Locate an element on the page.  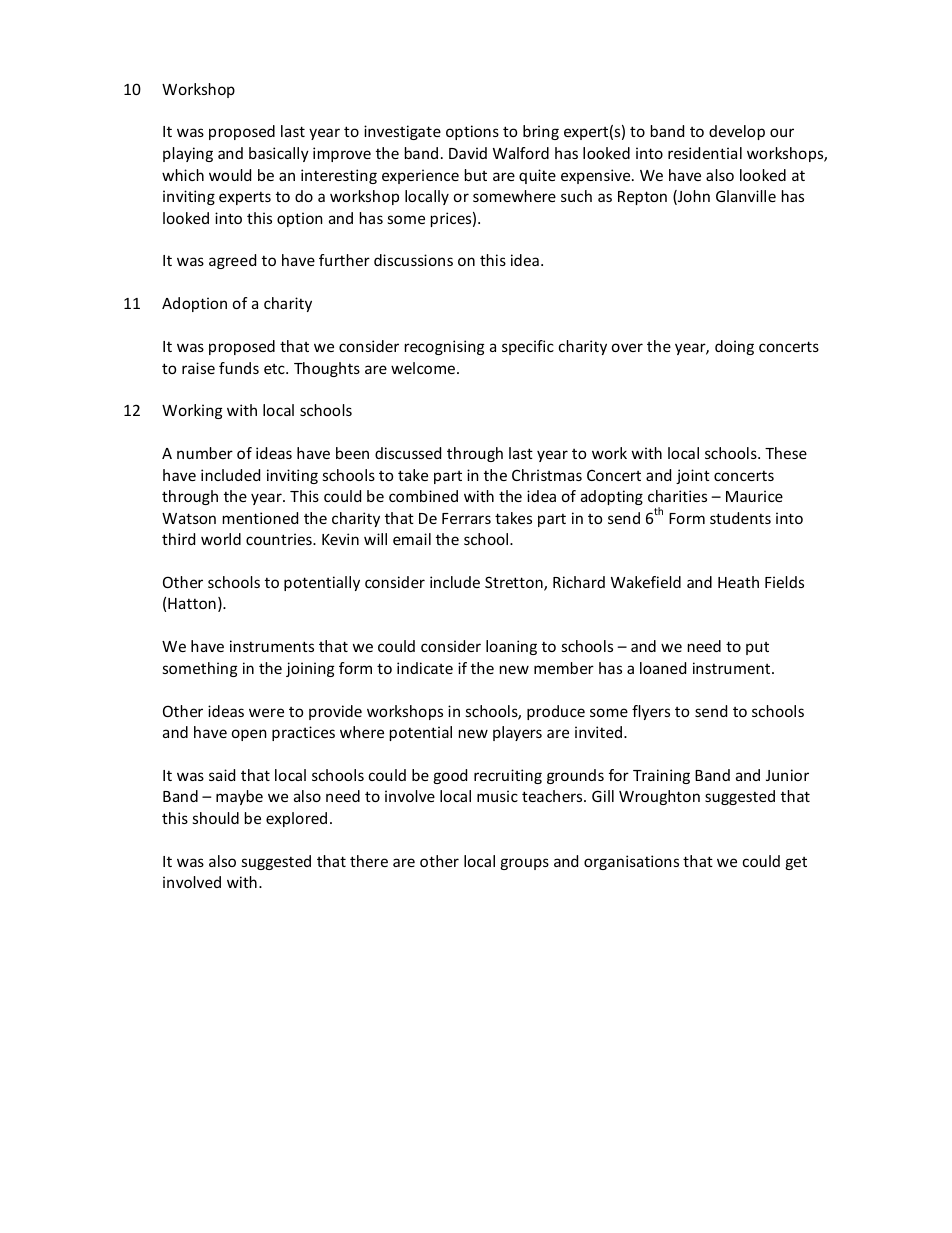
mentioned is located at coordinates (260, 518).
